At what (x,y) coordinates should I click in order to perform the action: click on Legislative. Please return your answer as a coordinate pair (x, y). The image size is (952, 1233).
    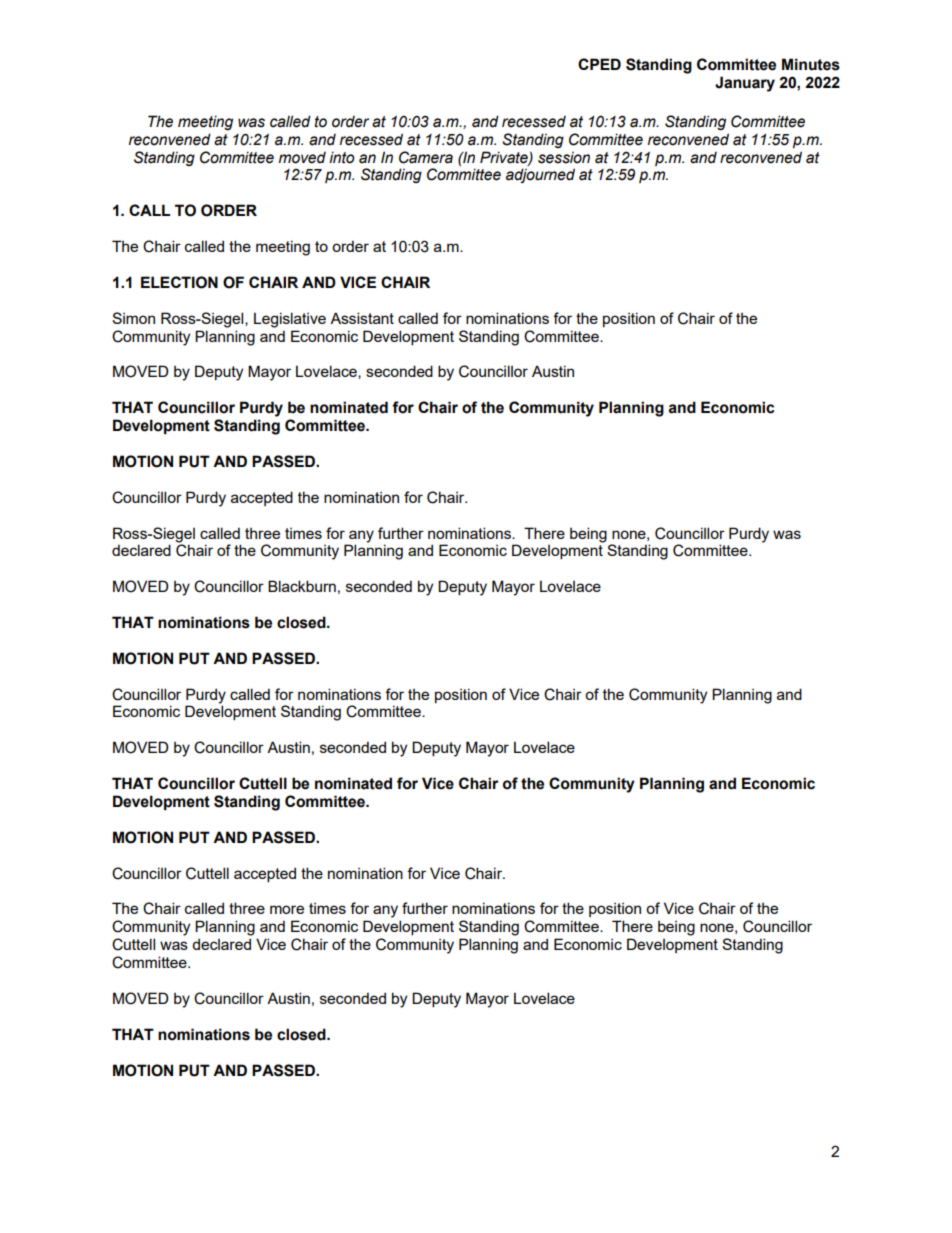
    Looking at the image, I should click on (290, 320).
